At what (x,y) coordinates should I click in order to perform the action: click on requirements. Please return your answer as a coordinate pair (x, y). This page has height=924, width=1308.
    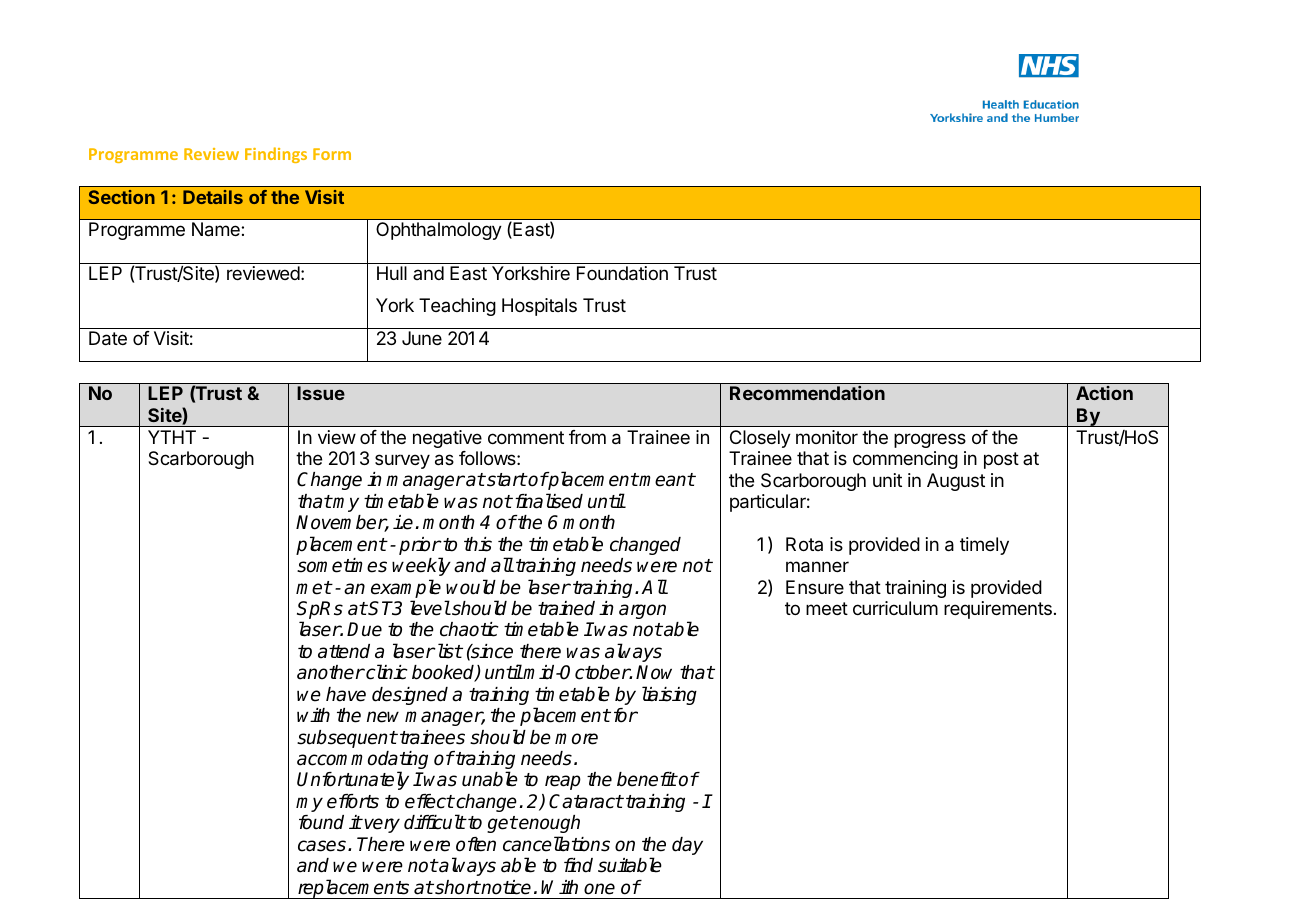
    Looking at the image, I should click on (998, 610).
